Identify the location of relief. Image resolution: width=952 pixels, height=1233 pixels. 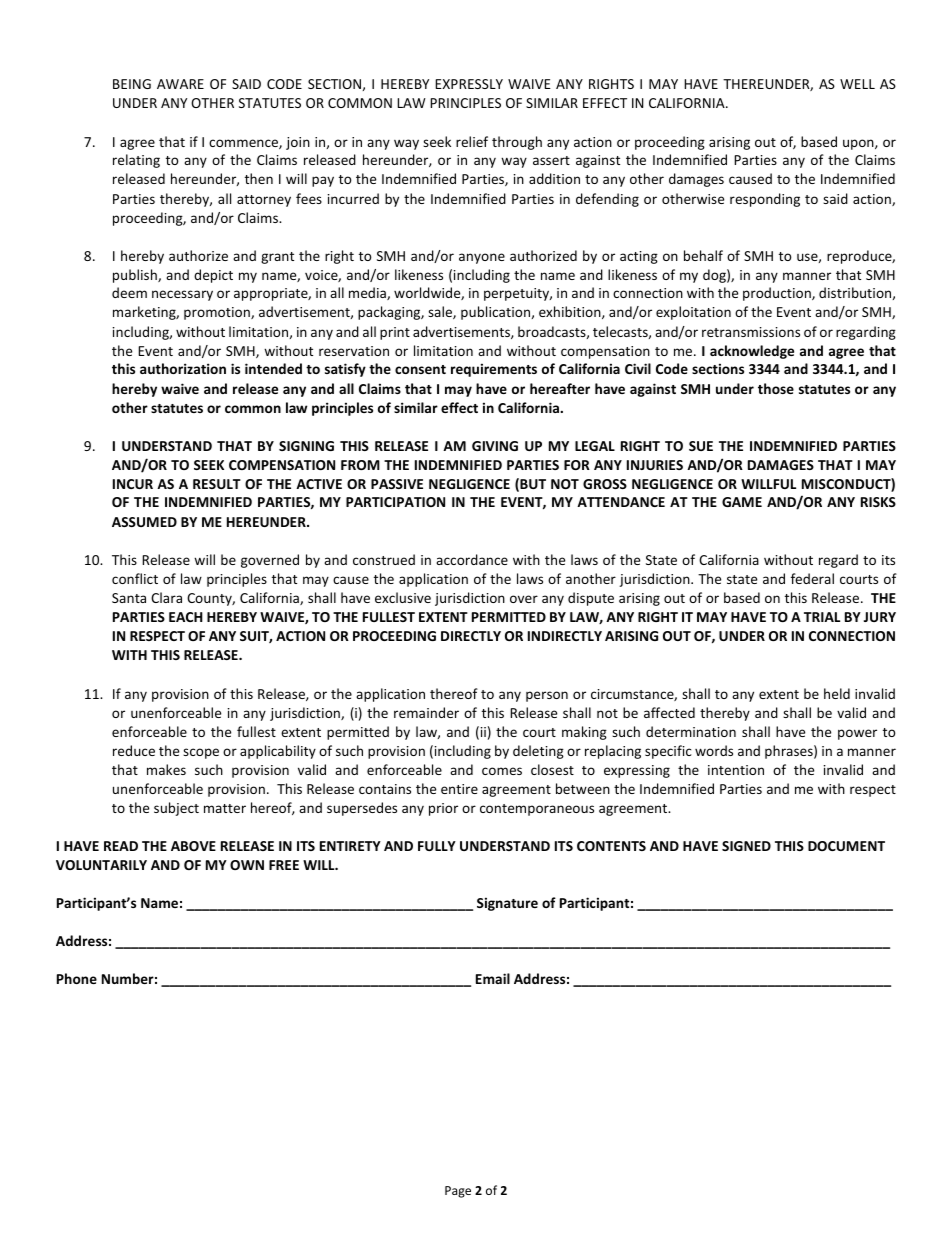
(472, 141).
